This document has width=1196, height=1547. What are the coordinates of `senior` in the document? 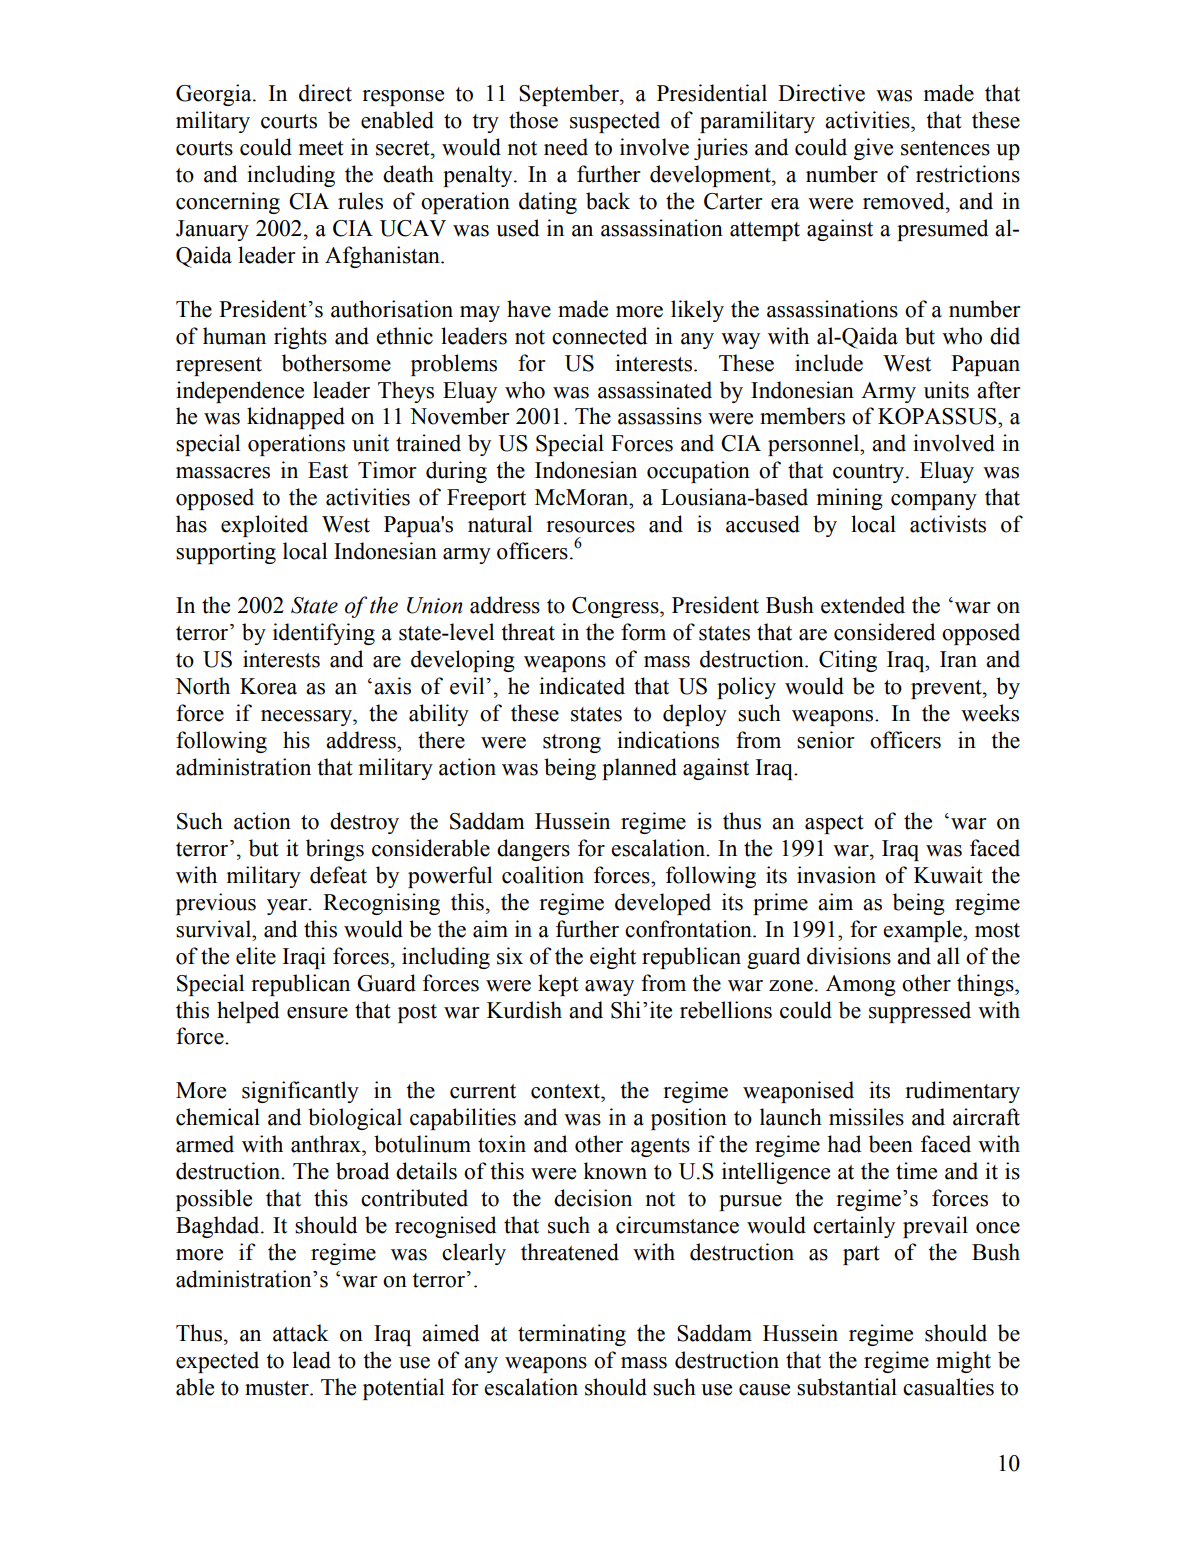 It's located at (825, 740).
